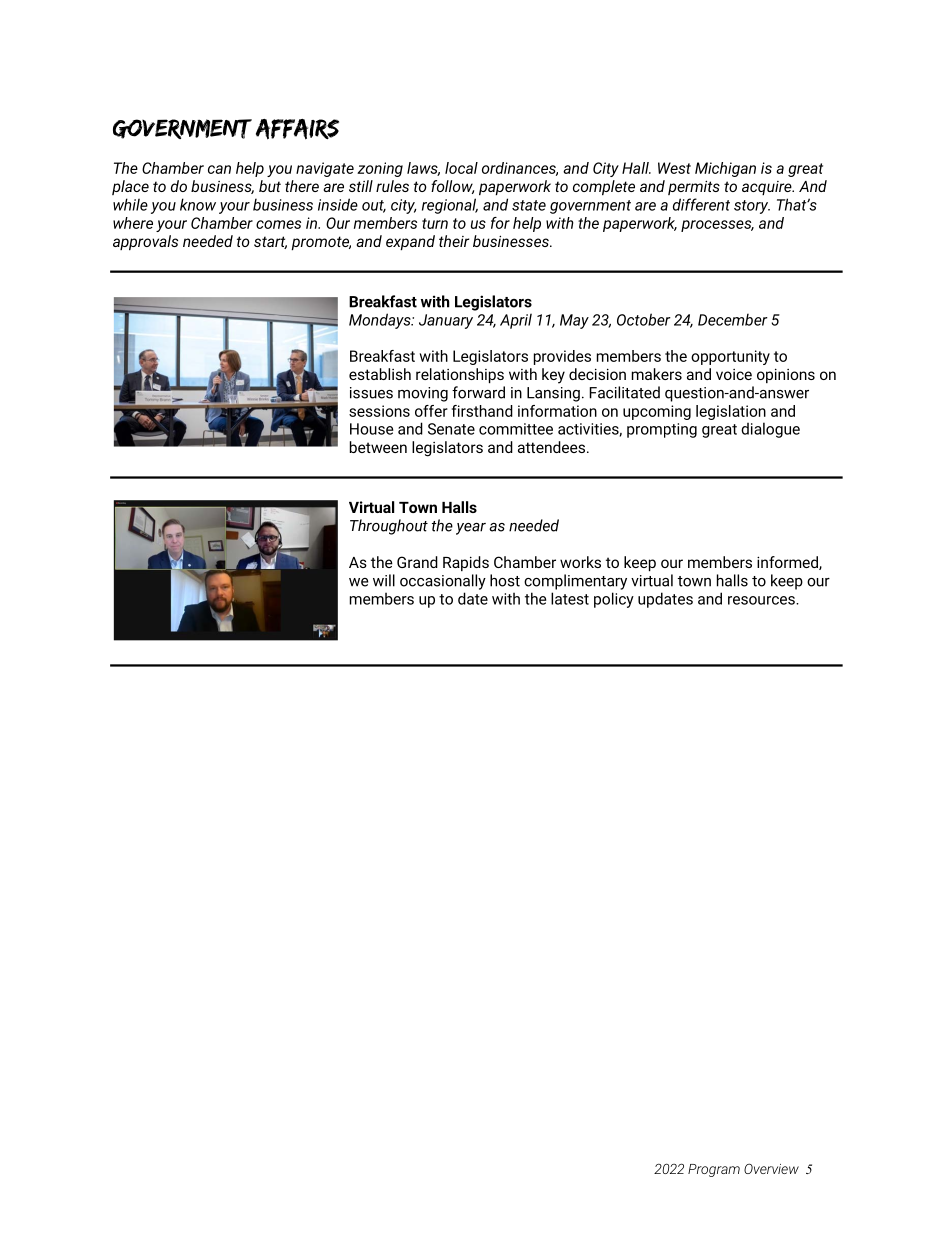 Image resolution: width=952 pixels, height=1233 pixels. Describe the element at coordinates (482, 411) in the document. I see `firsthand` at that location.
